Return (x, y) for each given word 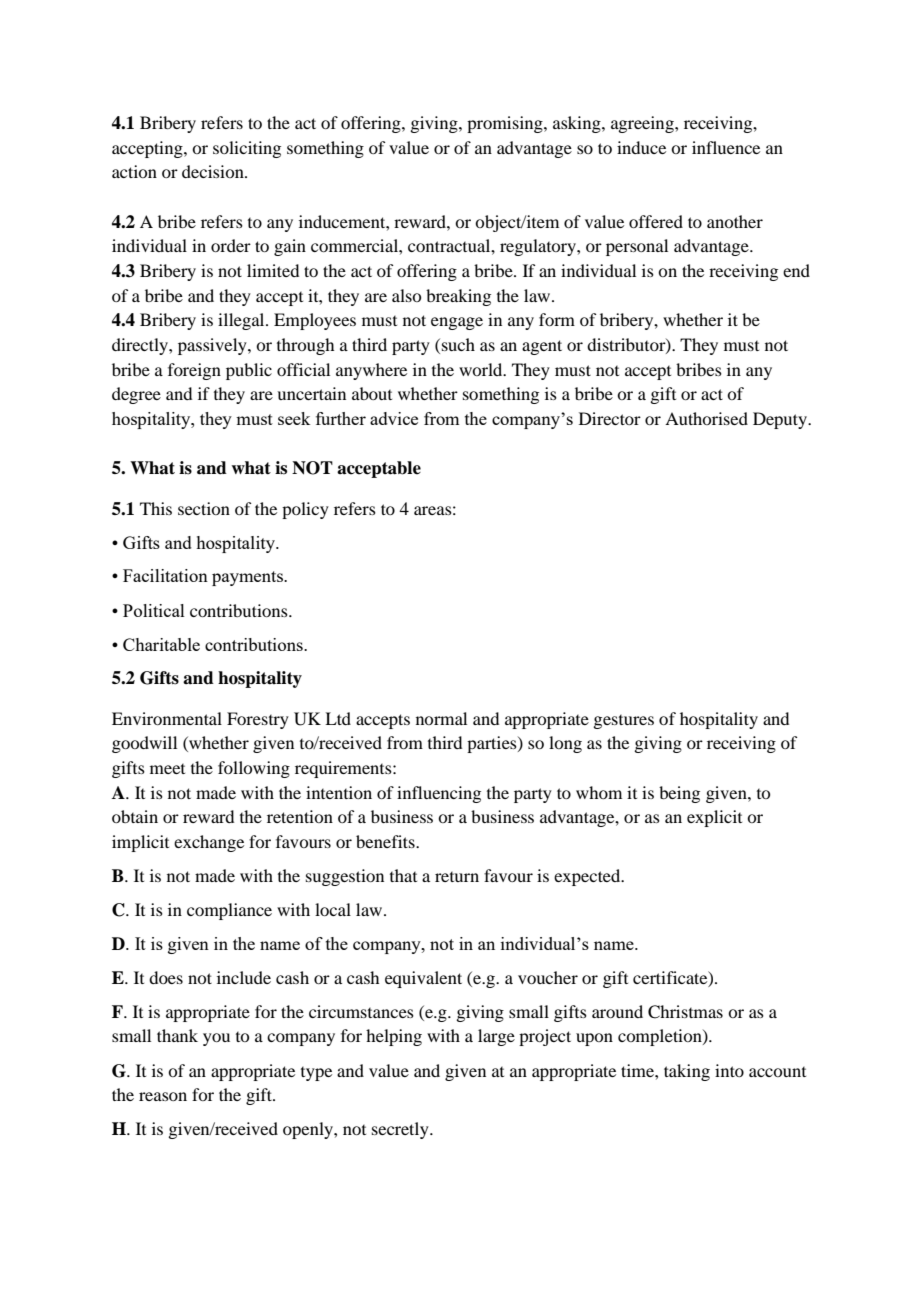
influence (726, 147)
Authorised (706, 418)
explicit (714, 818)
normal (441, 718)
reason (163, 1096)
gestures (623, 722)
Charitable (161, 644)
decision (214, 171)
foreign (194, 371)
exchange (209, 843)
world (482, 369)
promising (506, 124)
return (457, 877)
